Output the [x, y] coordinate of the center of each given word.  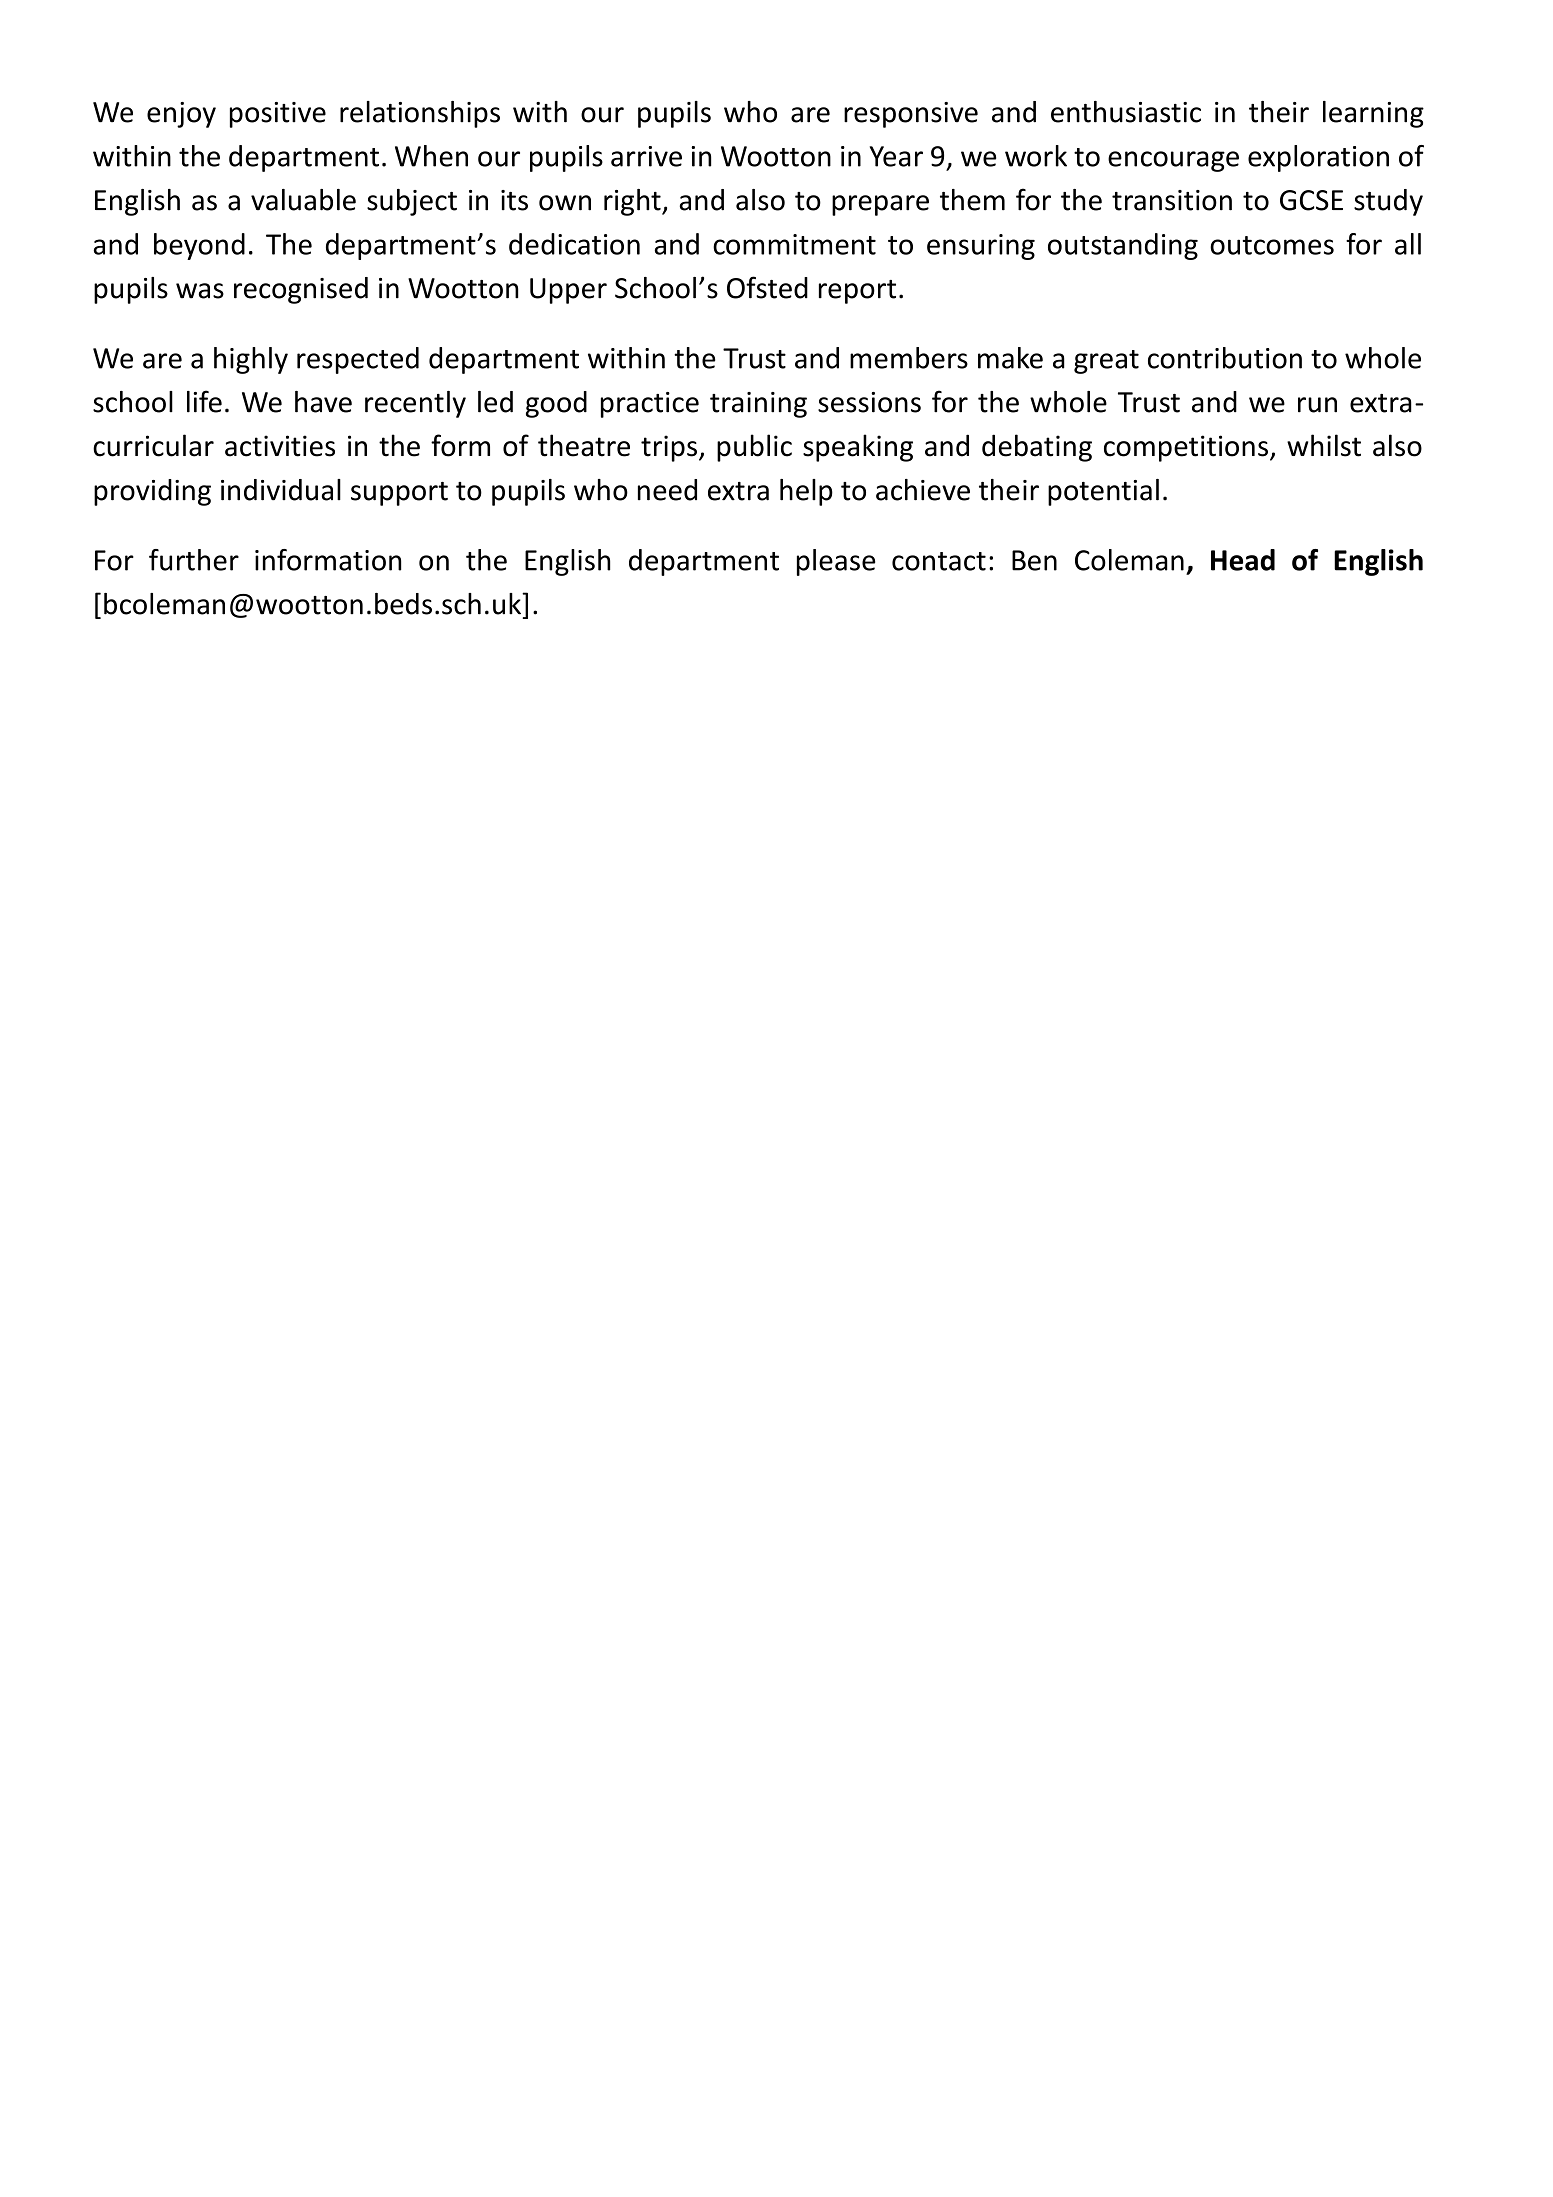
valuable [303, 200]
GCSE [1311, 200]
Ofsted [767, 287]
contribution [1225, 358]
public [754, 448]
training [758, 405]
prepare [880, 205]
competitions [1186, 448]
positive [278, 115]
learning [1373, 114]
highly [251, 360]
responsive [911, 115]
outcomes [1272, 245]
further [194, 560]
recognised [301, 290]
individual [281, 490]
